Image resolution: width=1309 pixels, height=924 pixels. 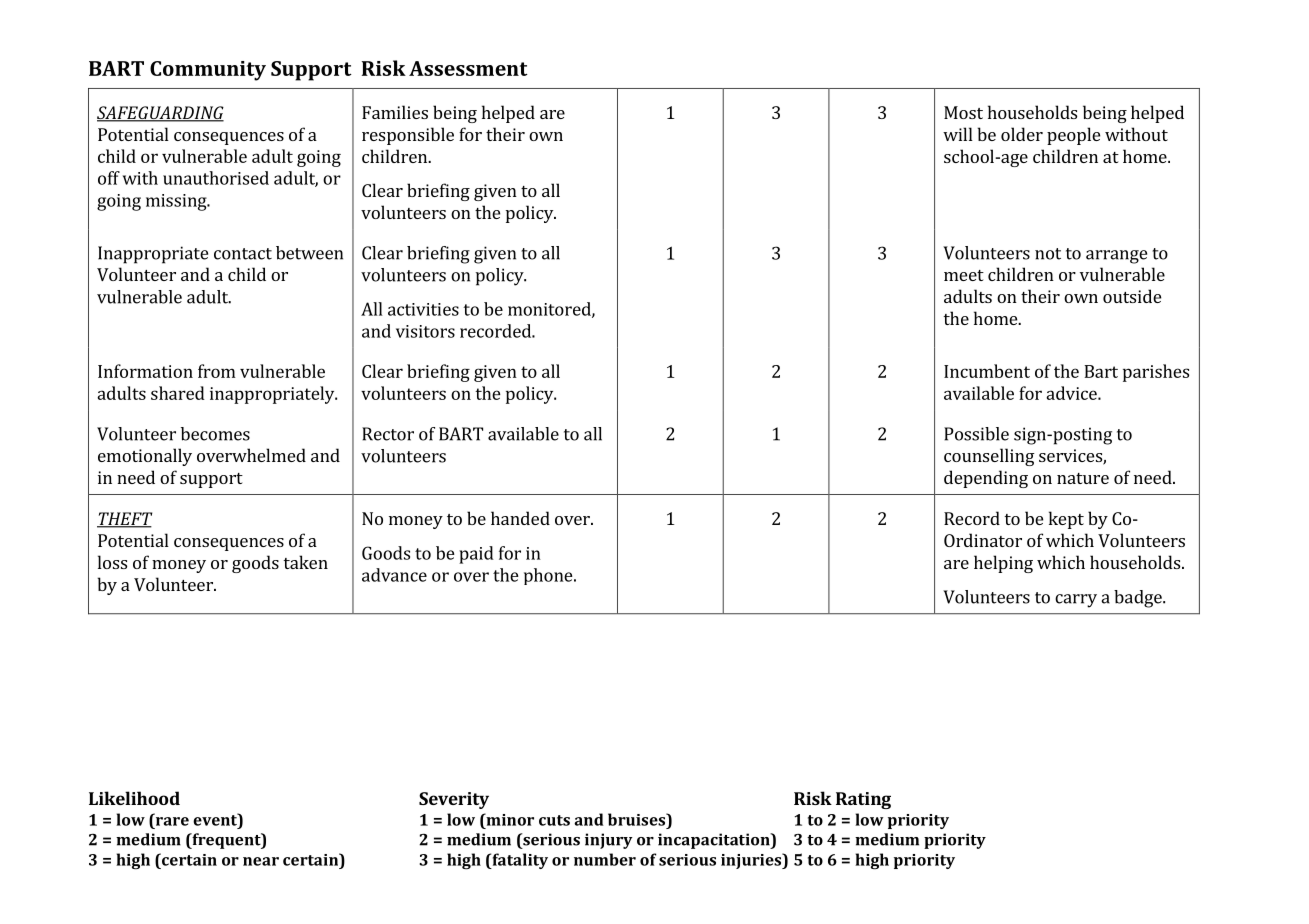 I want to click on Most, so click(x=963, y=112).
